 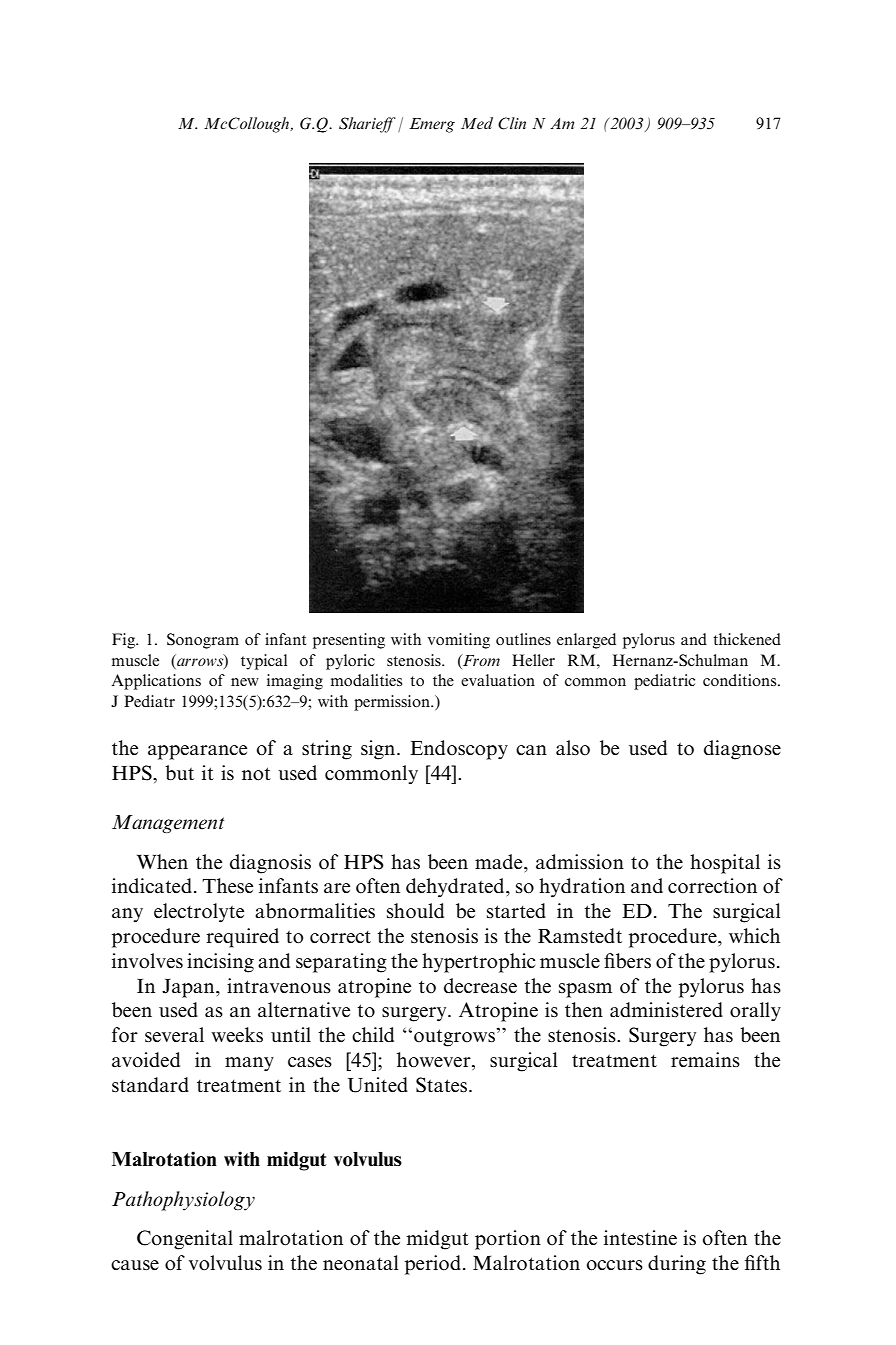 I want to click on during, so click(x=677, y=1265).
